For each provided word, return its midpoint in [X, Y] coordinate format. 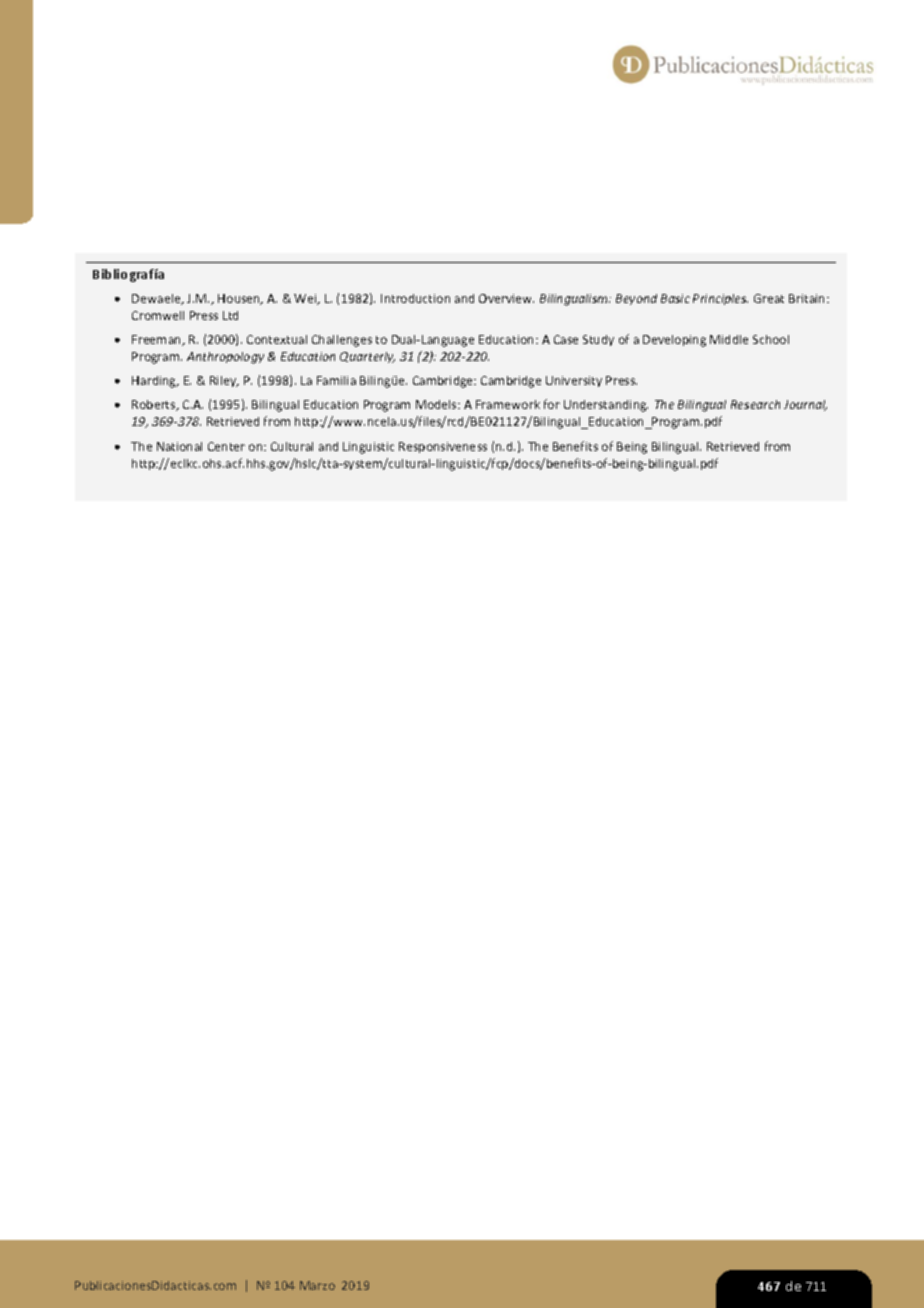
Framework [508, 404]
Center [226, 446]
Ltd [230, 315]
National [179, 446]
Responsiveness [443, 447]
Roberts [155, 405]
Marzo [317, 1285]
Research [755, 404]
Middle [729, 339]
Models [437, 404]
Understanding [606, 406]
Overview [506, 298]
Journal [805, 405]
